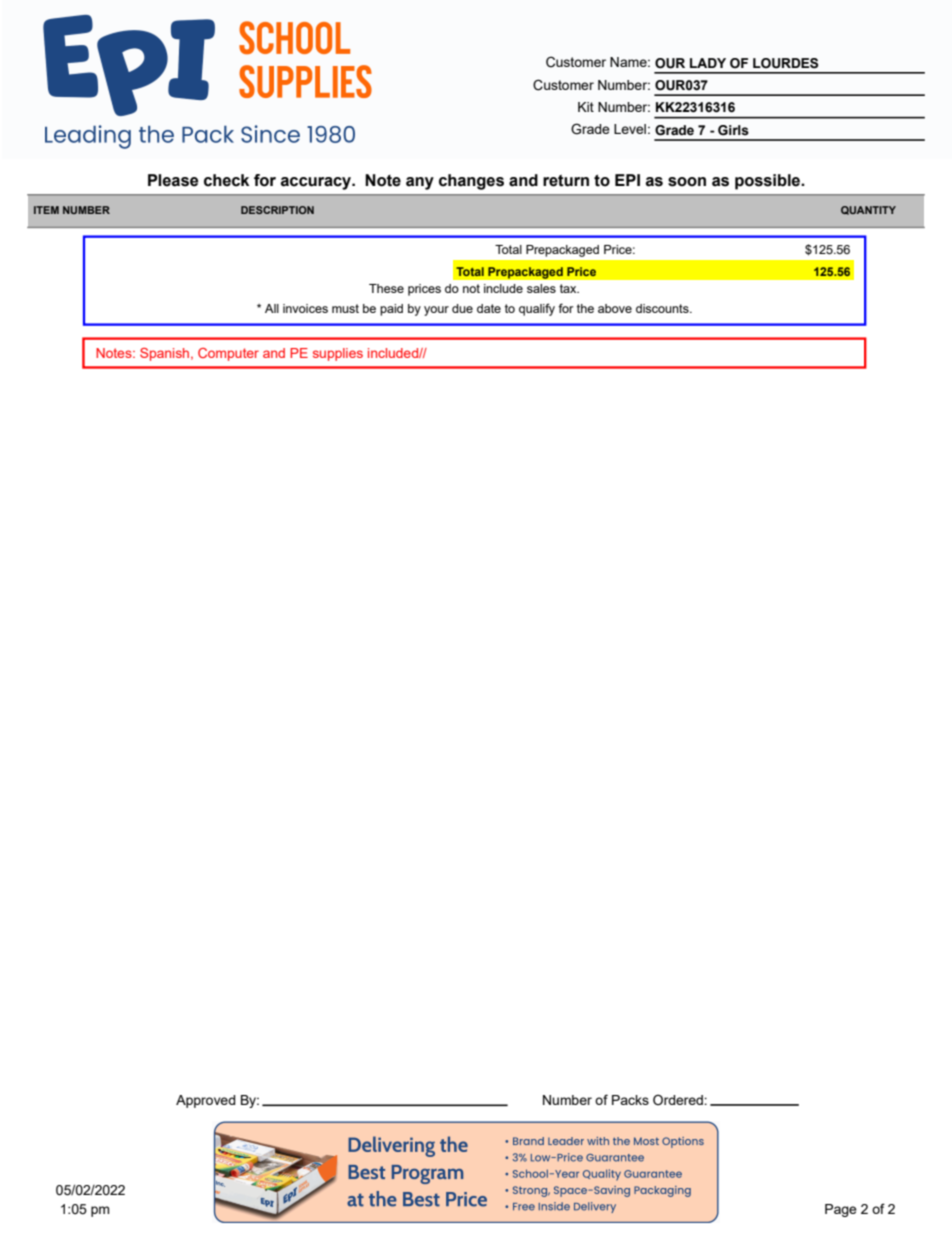 The width and height of the screenshot is (952, 1233). I want to click on Computer, so click(228, 354).
